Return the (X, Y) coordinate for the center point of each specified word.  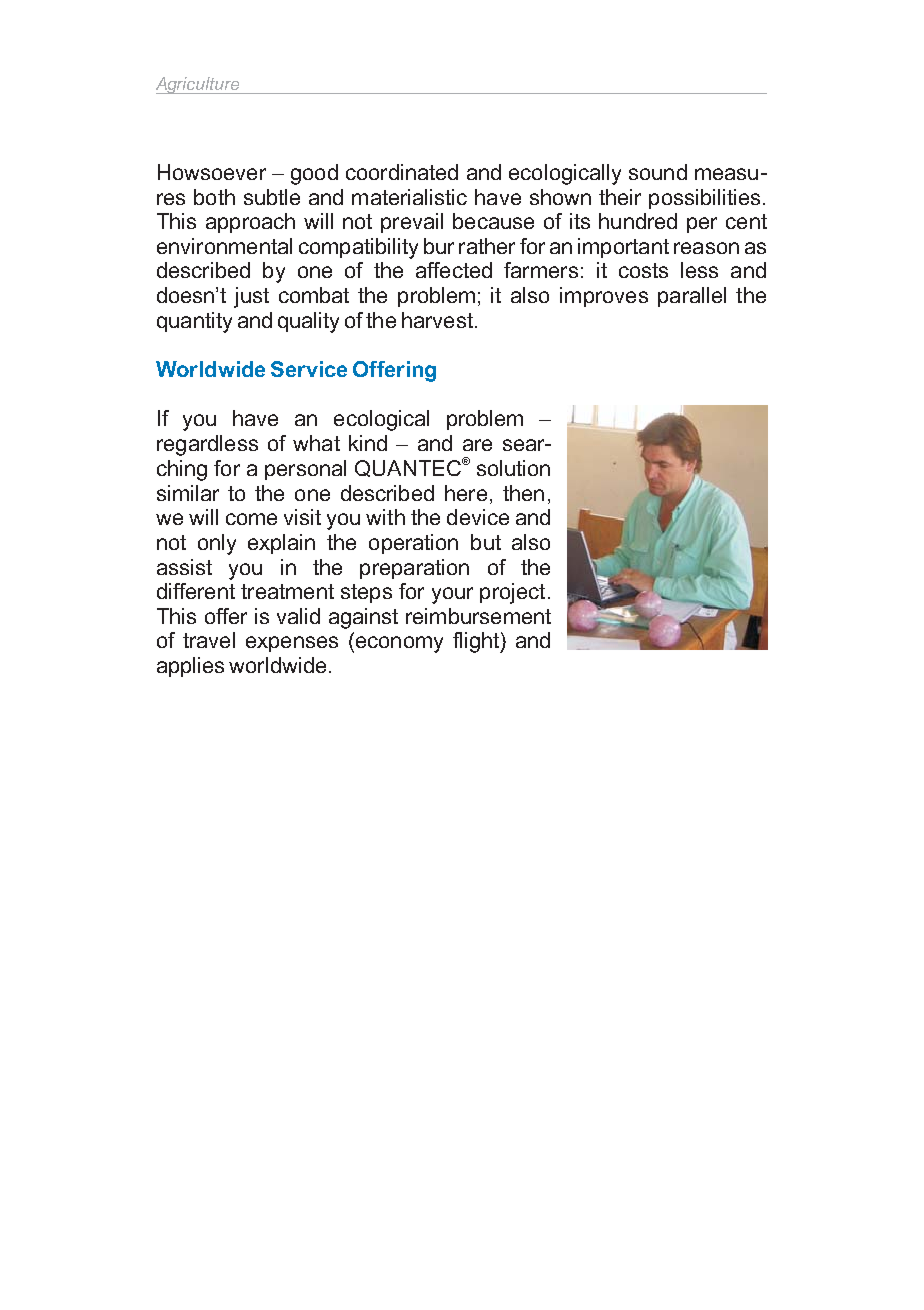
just (251, 297)
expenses (292, 644)
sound (658, 172)
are (477, 445)
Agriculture (199, 85)
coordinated (402, 172)
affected (454, 270)
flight (477, 642)
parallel (692, 297)
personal (305, 470)
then (523, 493)
